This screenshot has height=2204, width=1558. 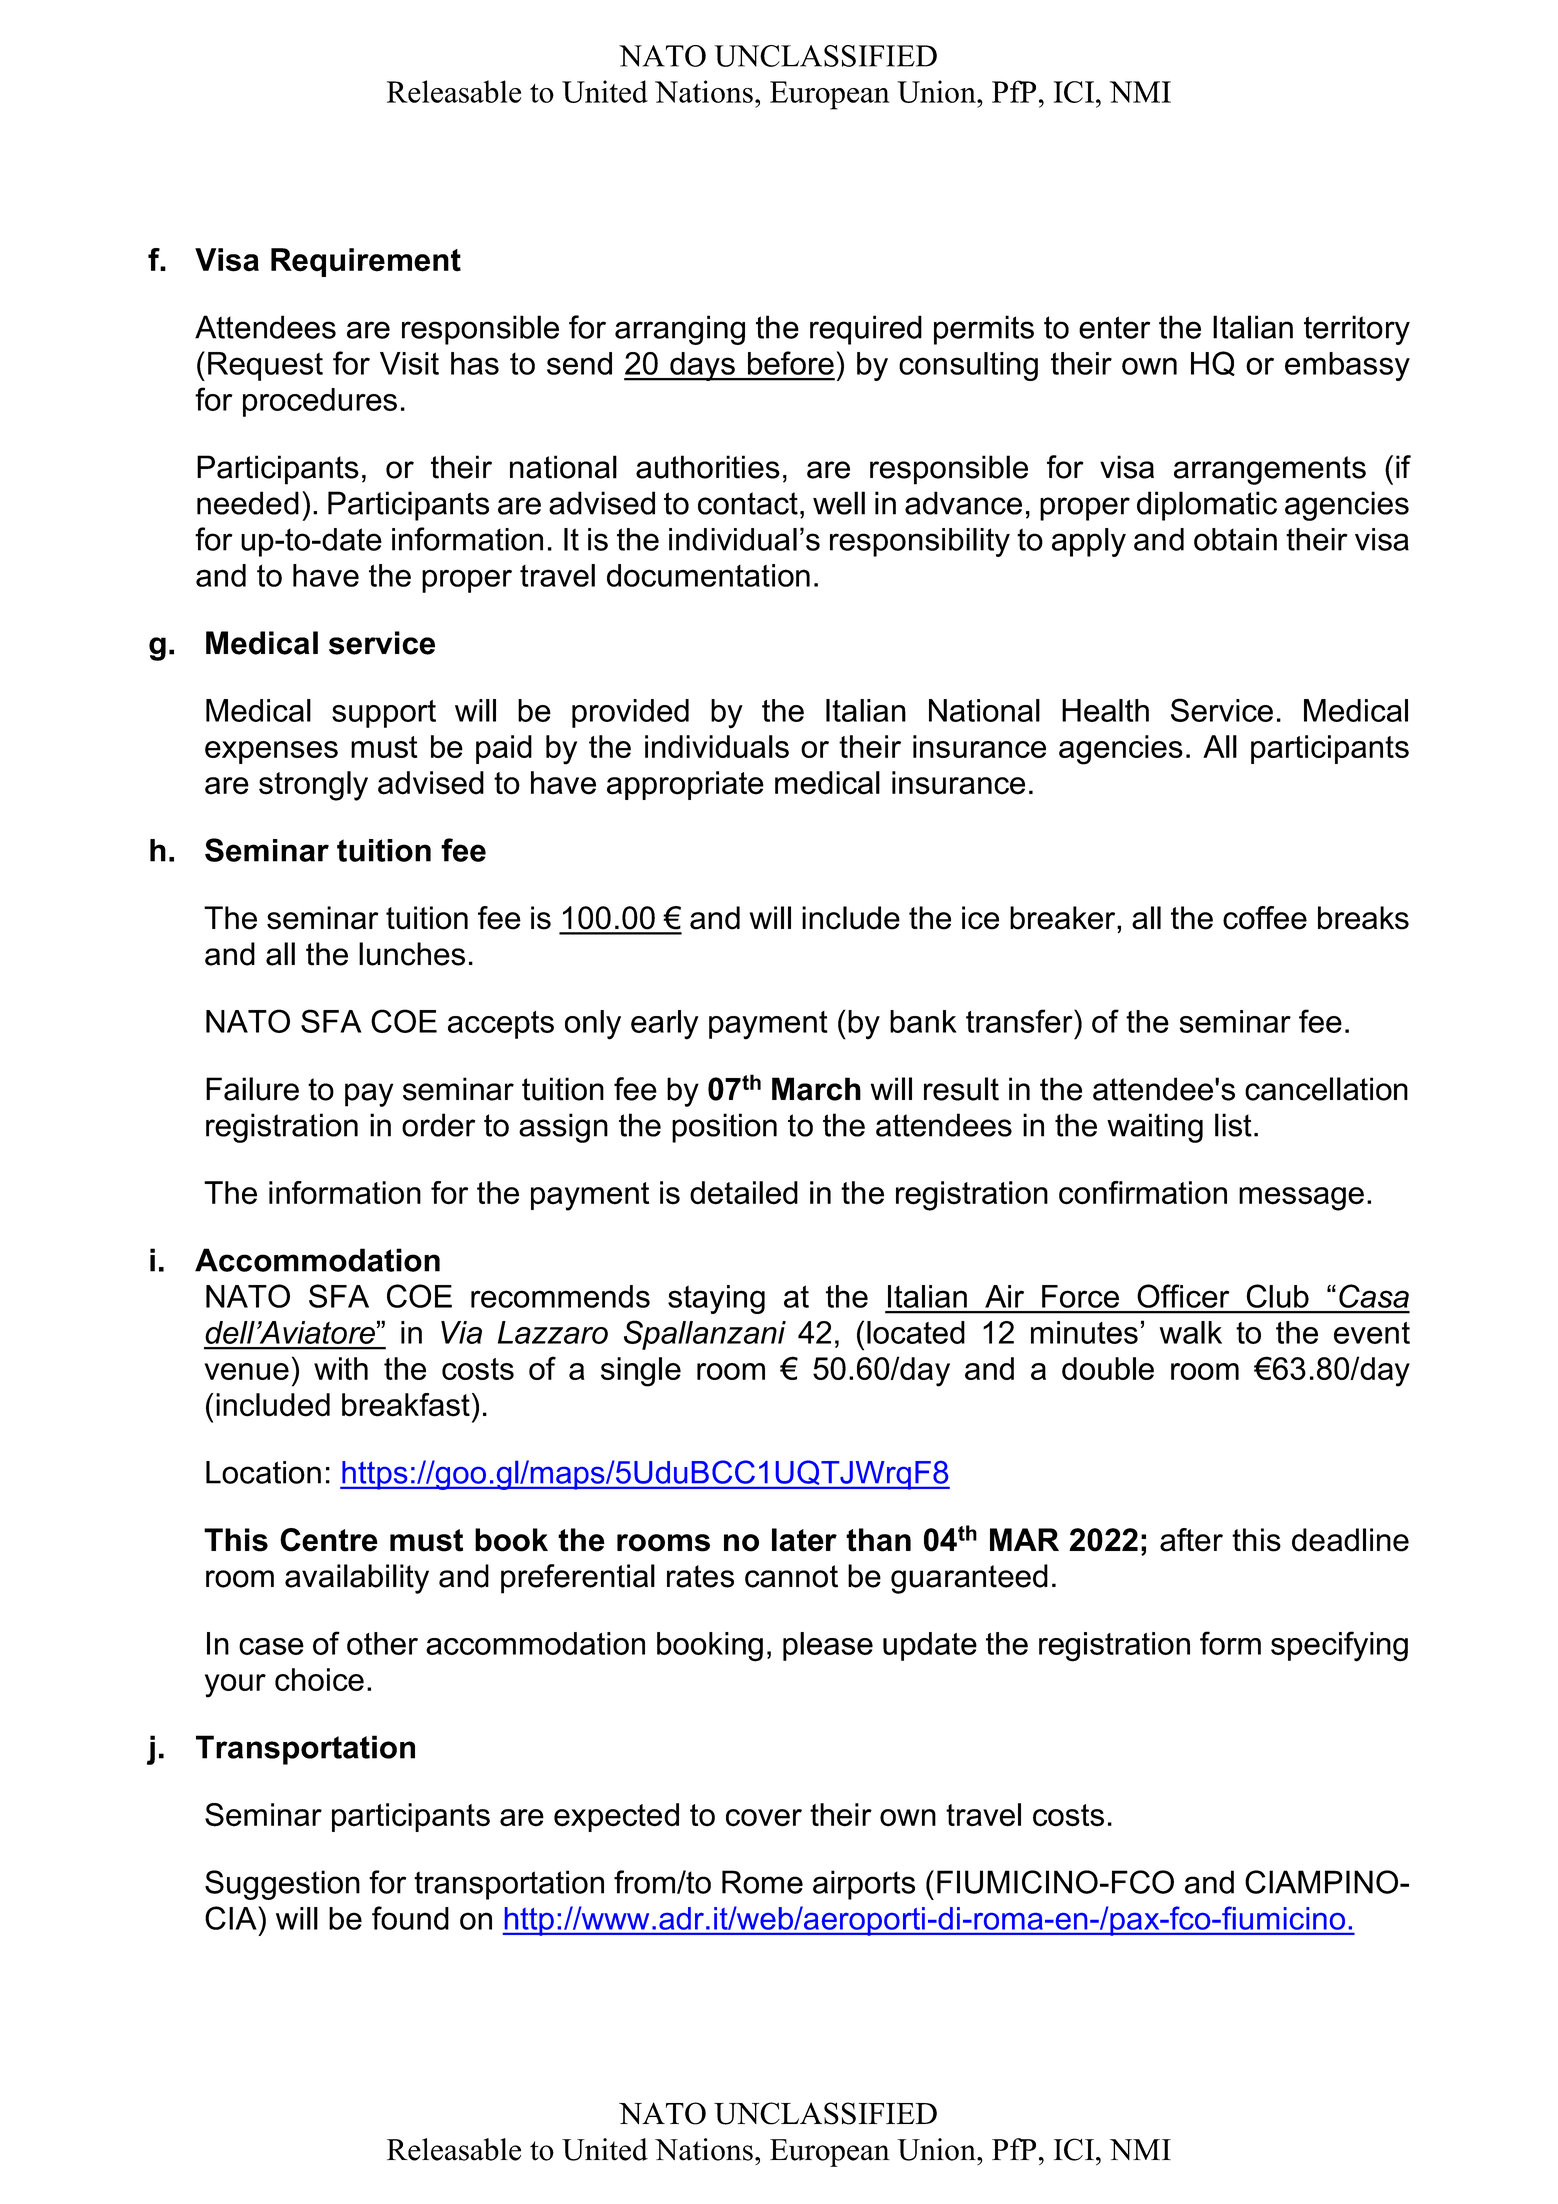 I want to click on appropriate, so click(x=685, y=785).
